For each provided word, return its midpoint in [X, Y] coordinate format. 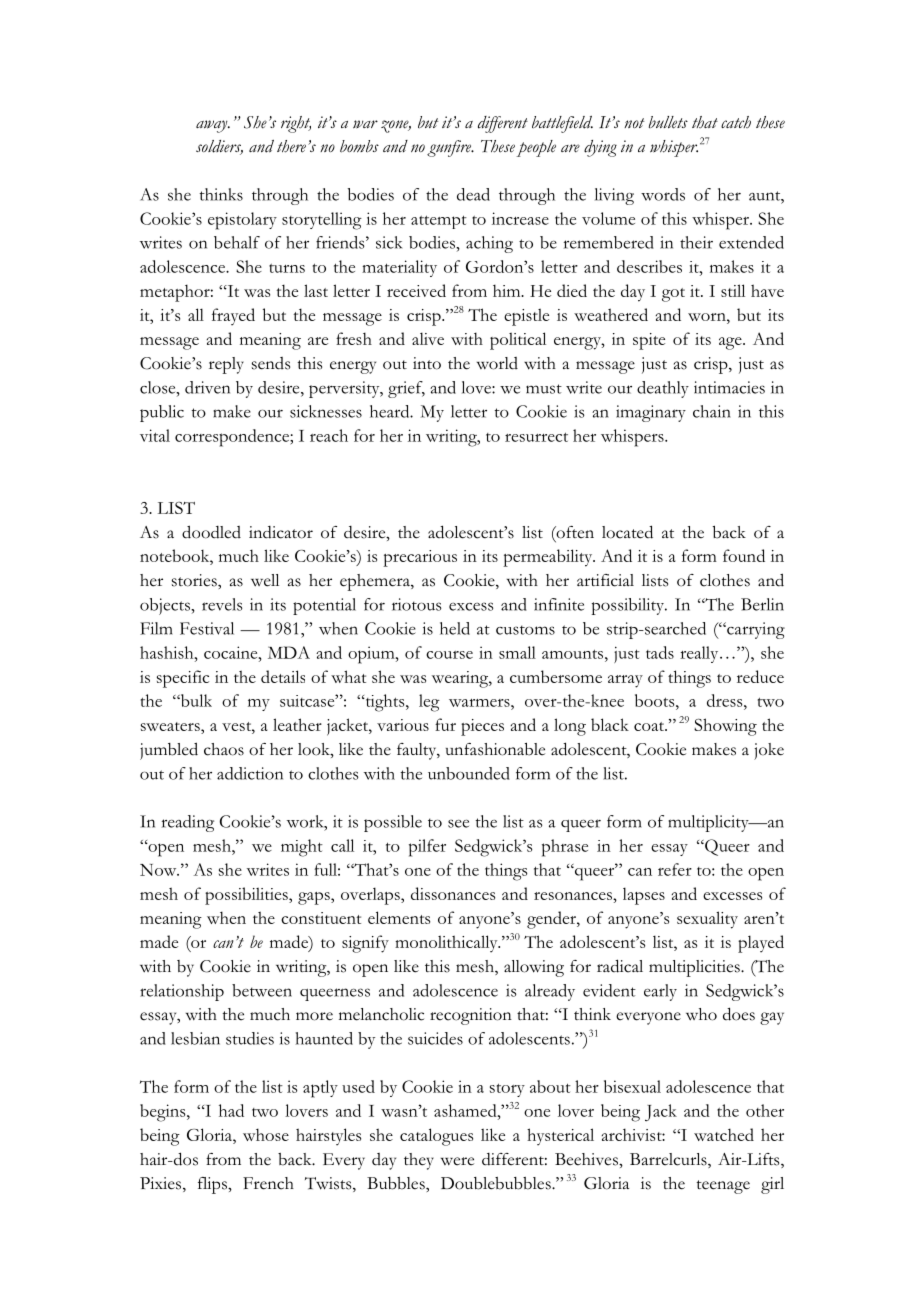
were [457, 1161]
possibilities [247, 896]
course [449, 655]
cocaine [232, 652]
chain [712, 411]
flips [213, 1185]
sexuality [707, 920]
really [700, 654]
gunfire [450, 148]
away [213, 126]
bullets [668, 122]
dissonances [453, 893]
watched [724, 1134]
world [497, 363]
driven [207, 387]
